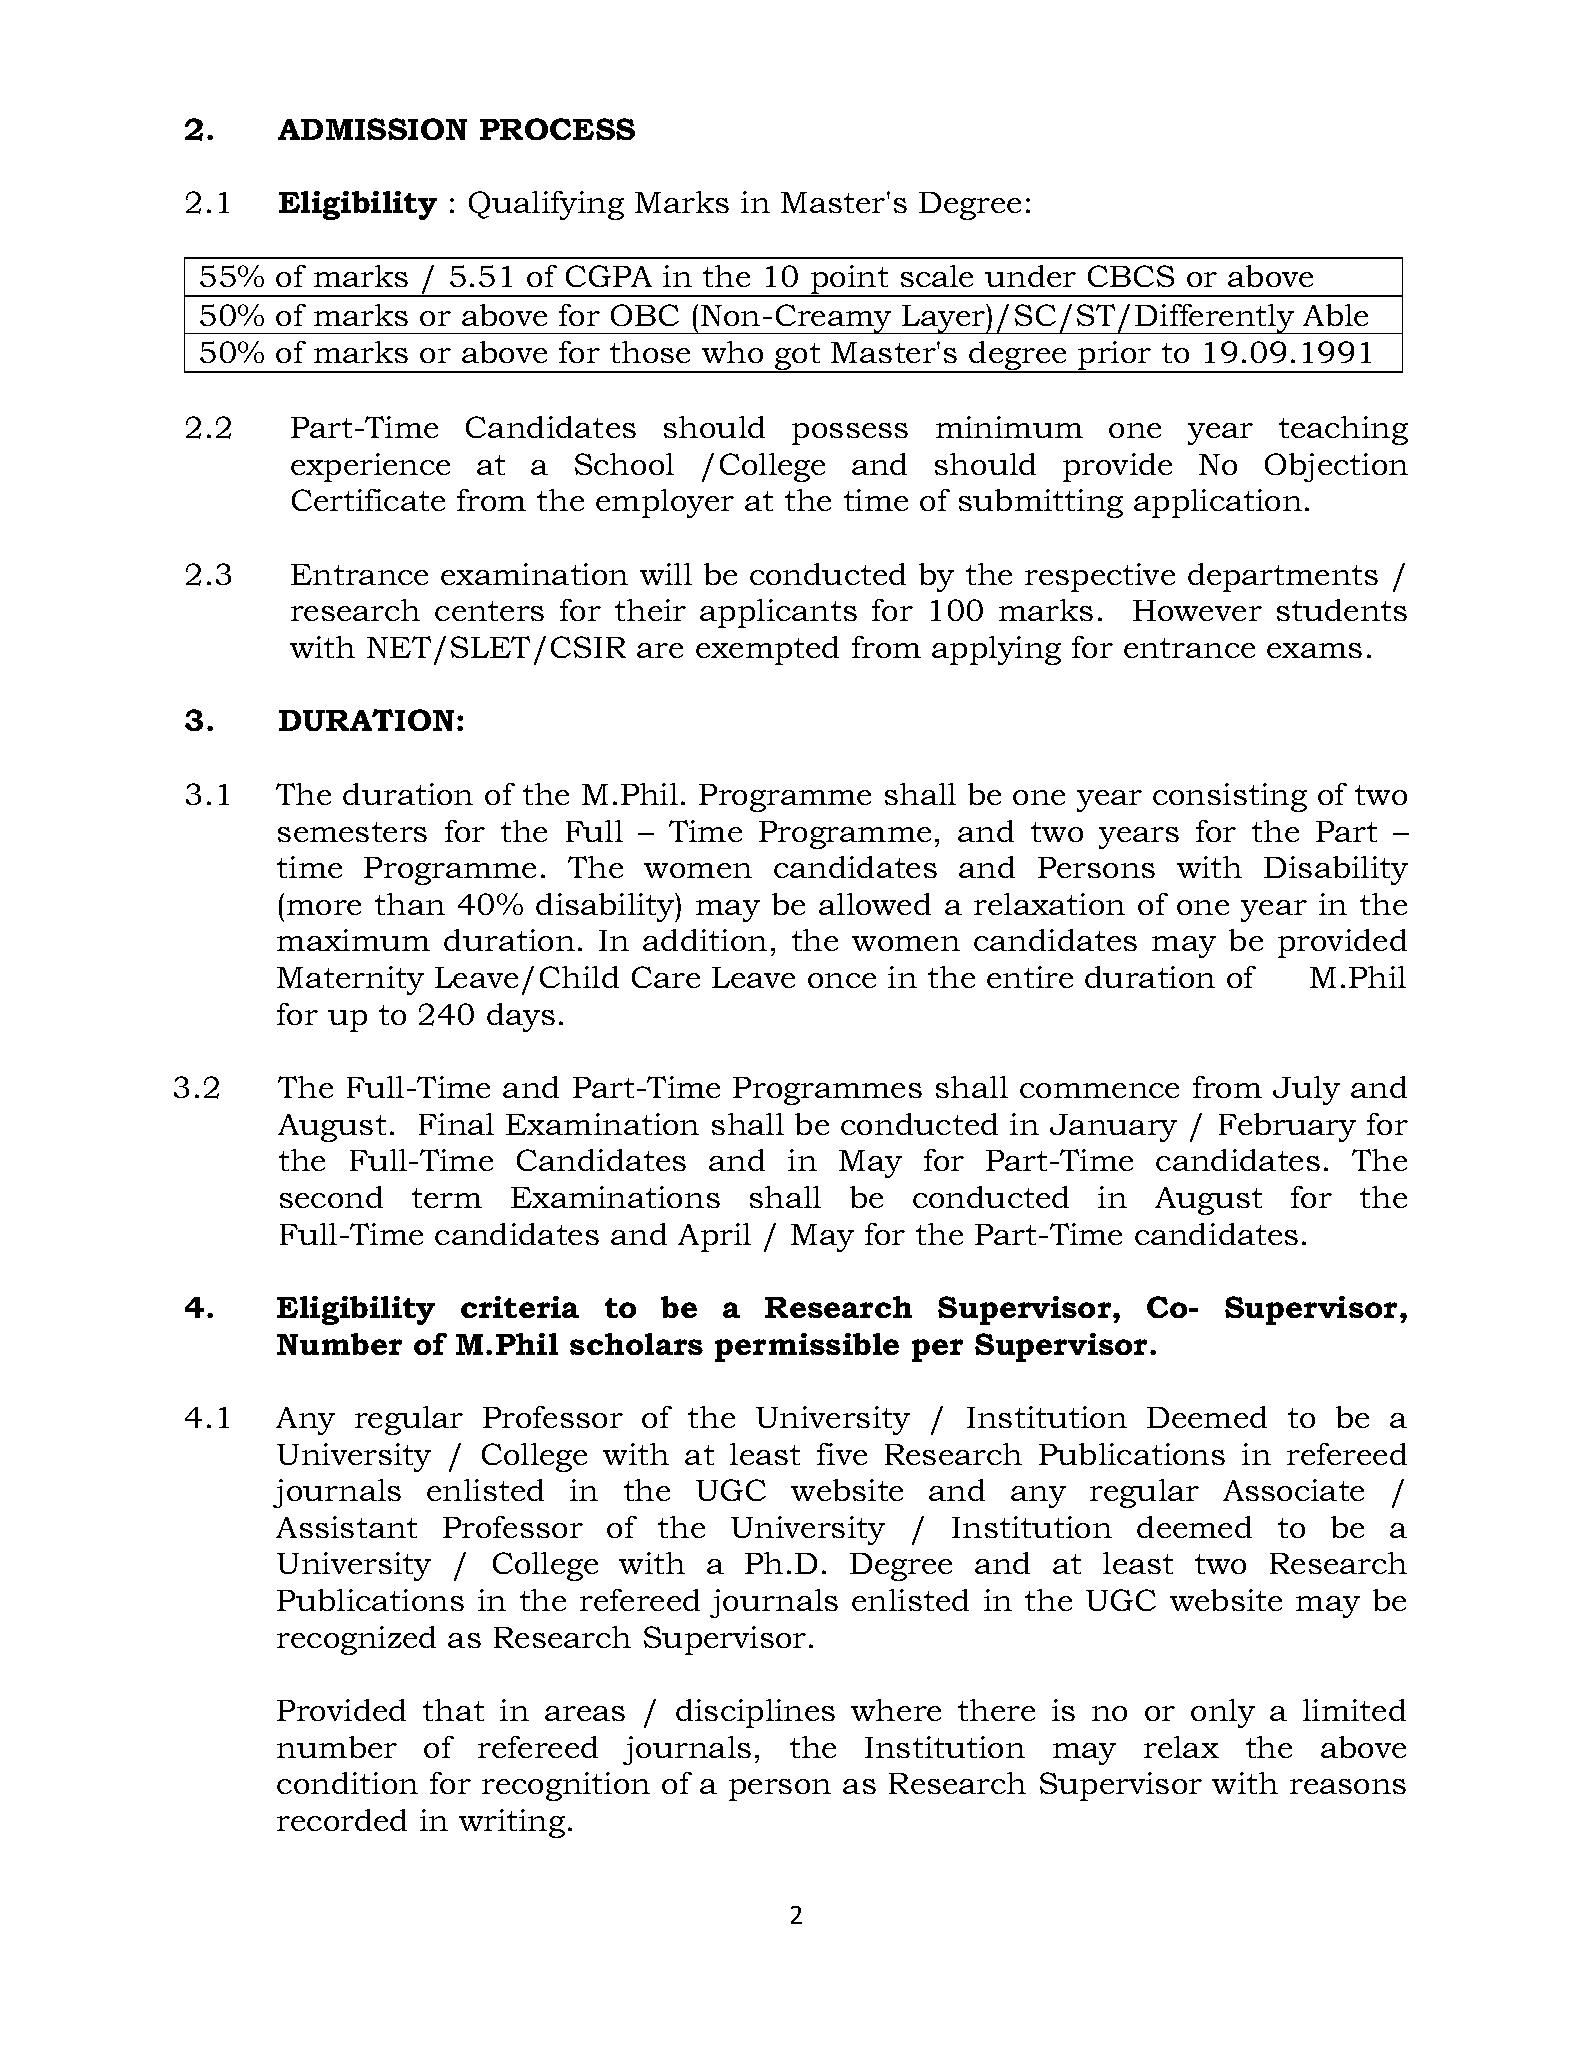 This document has height=2061, width=1593. What do you see at coordinates (1287, 1127) in the document?
I see `February` at bounding box center [1287, 1127].
